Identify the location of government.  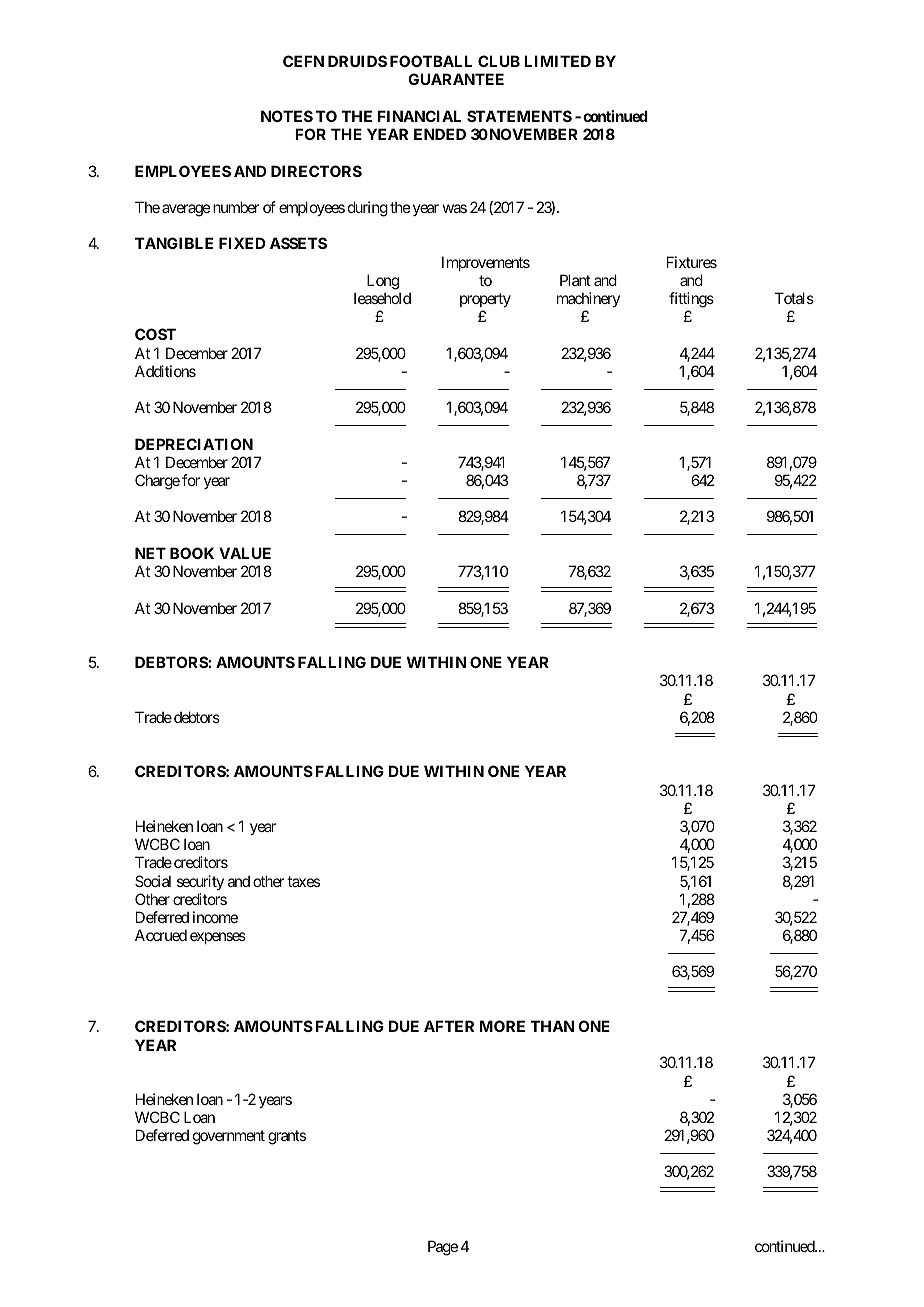
(229, 1137).
